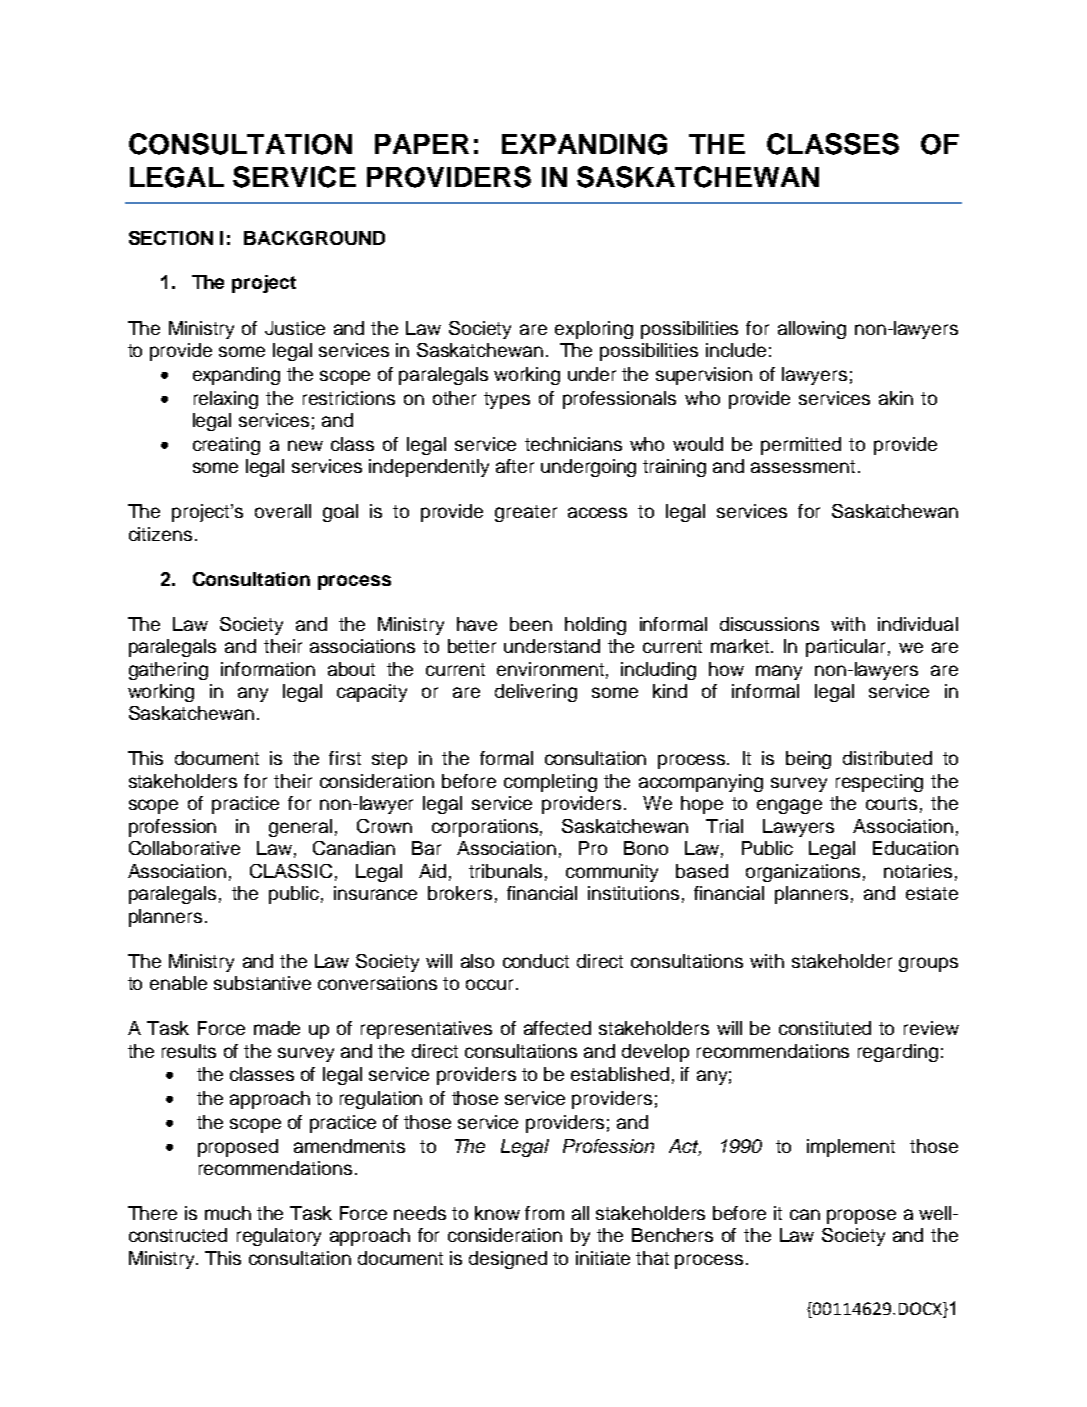 This image has height=1407, width=1087. What do you see at coordinates (812, 330) in the image?
I see `allowing` at bounding box center [812, 330].
